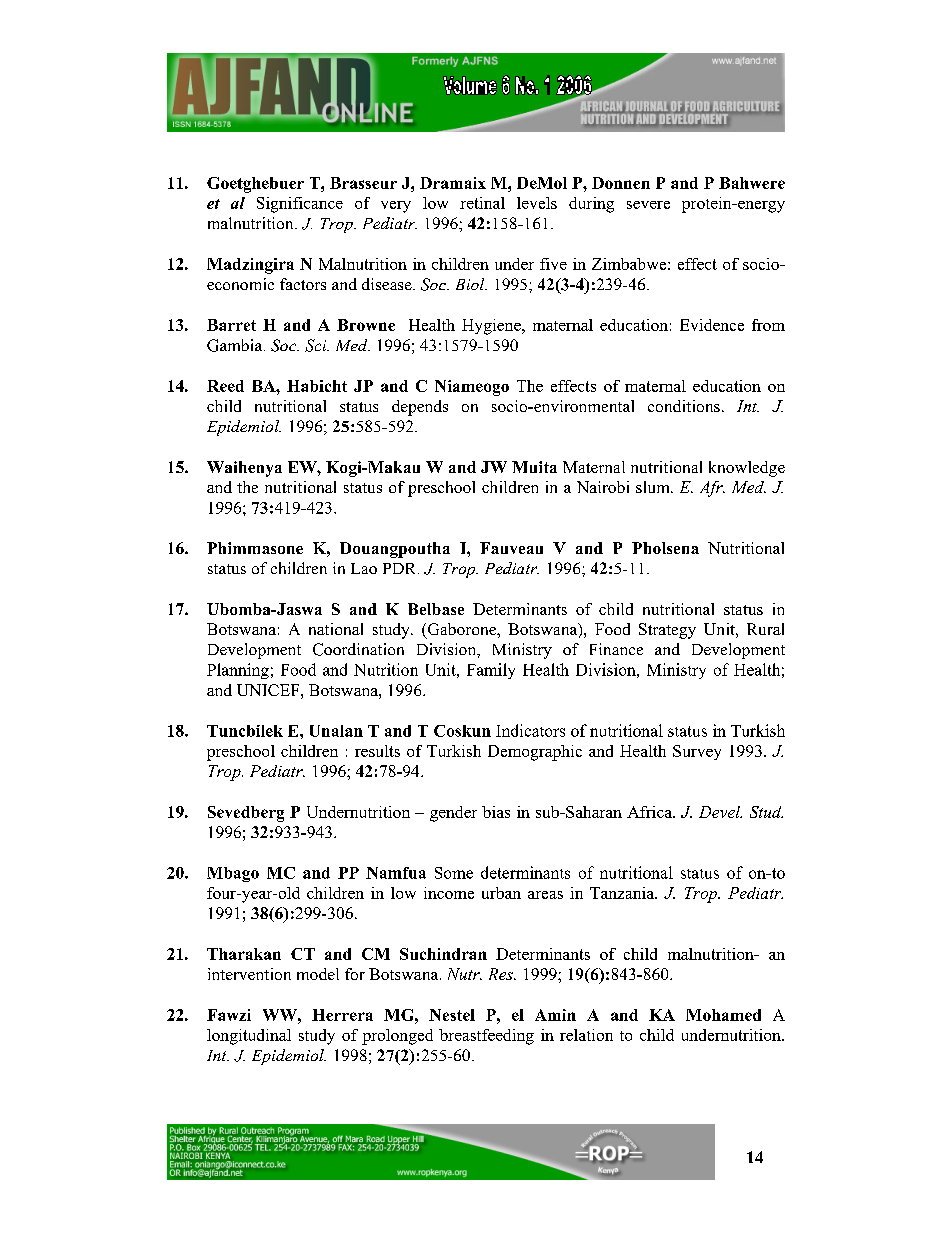 The image size is (952, 1233). Describe the element at coordinates (492, 327) in the screenshot. I see `Hygiene` at that location.
